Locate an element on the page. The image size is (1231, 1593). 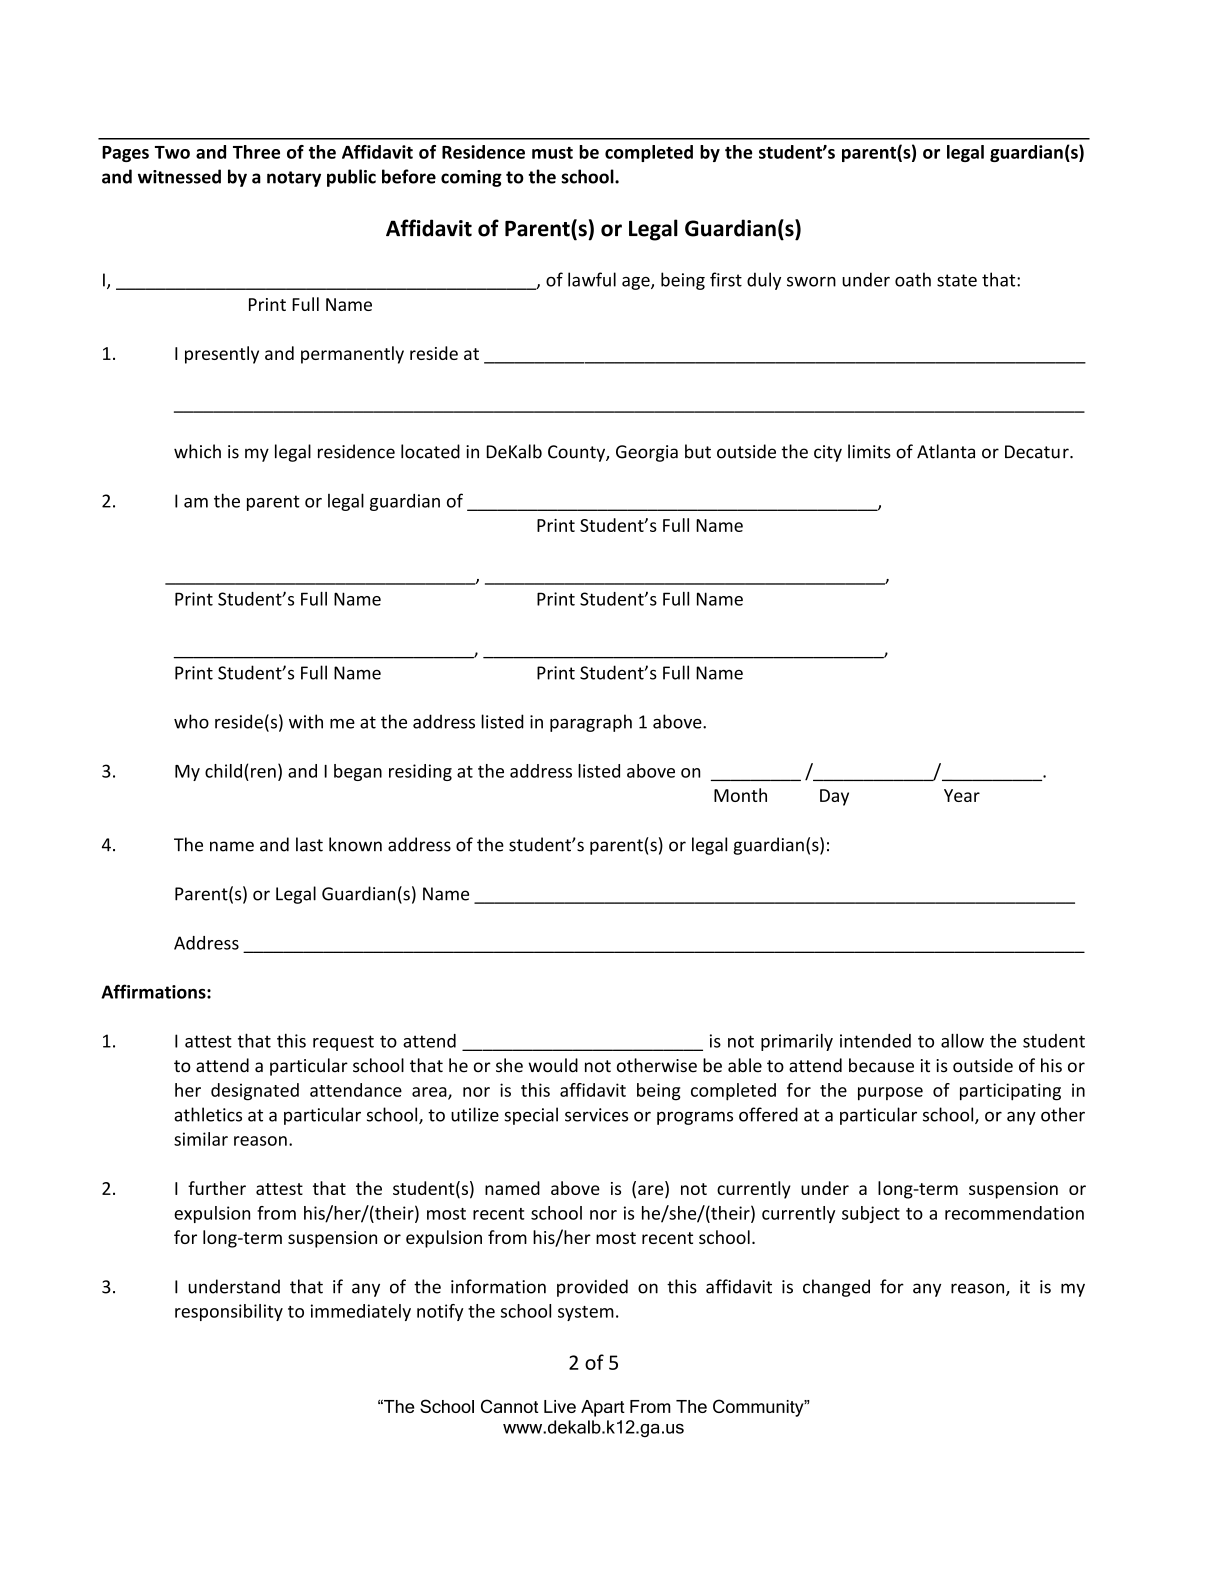
Month is located at coordinates (740, 795).
